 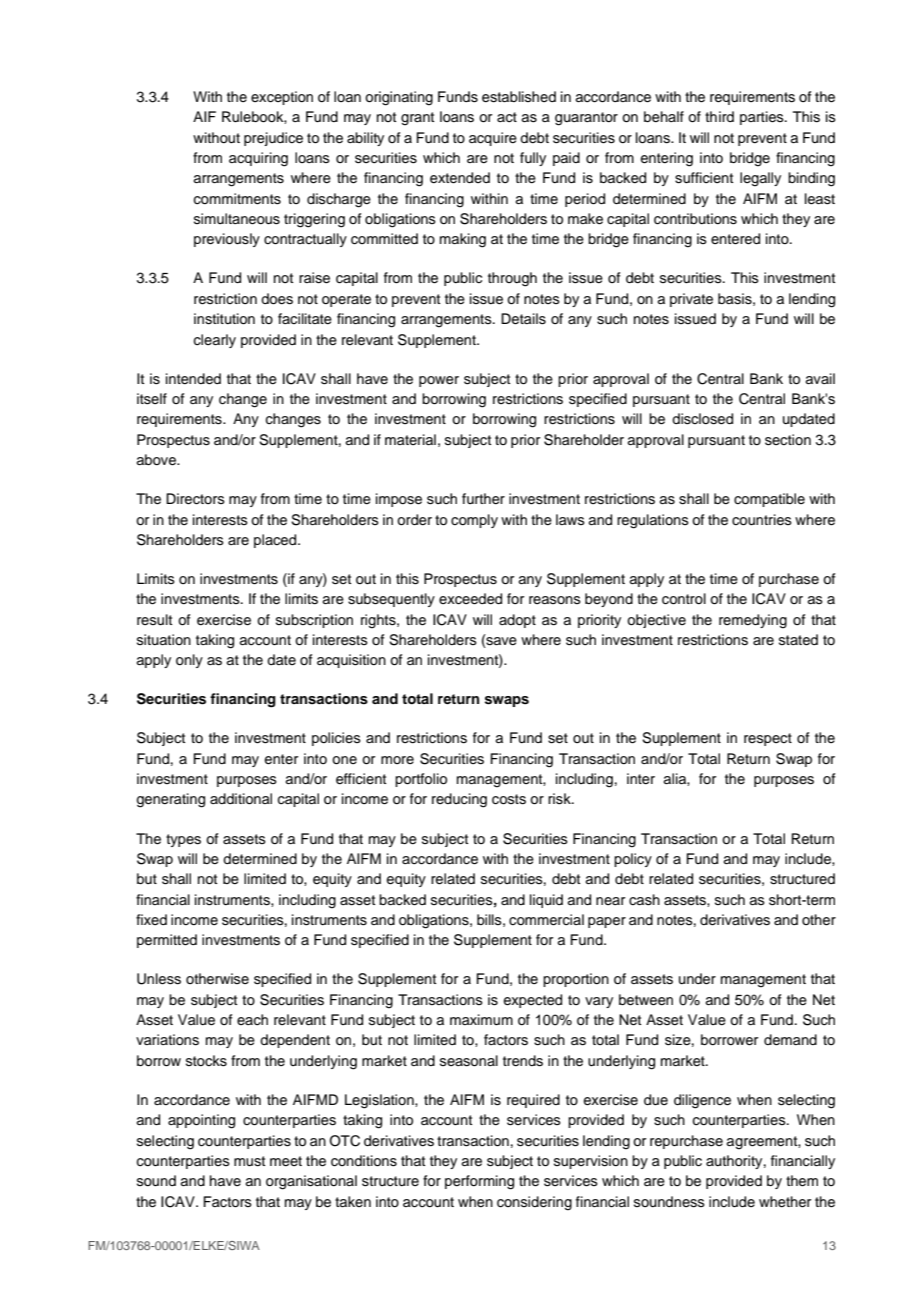 I want to click on compatible, so click(x=769, y=500).
